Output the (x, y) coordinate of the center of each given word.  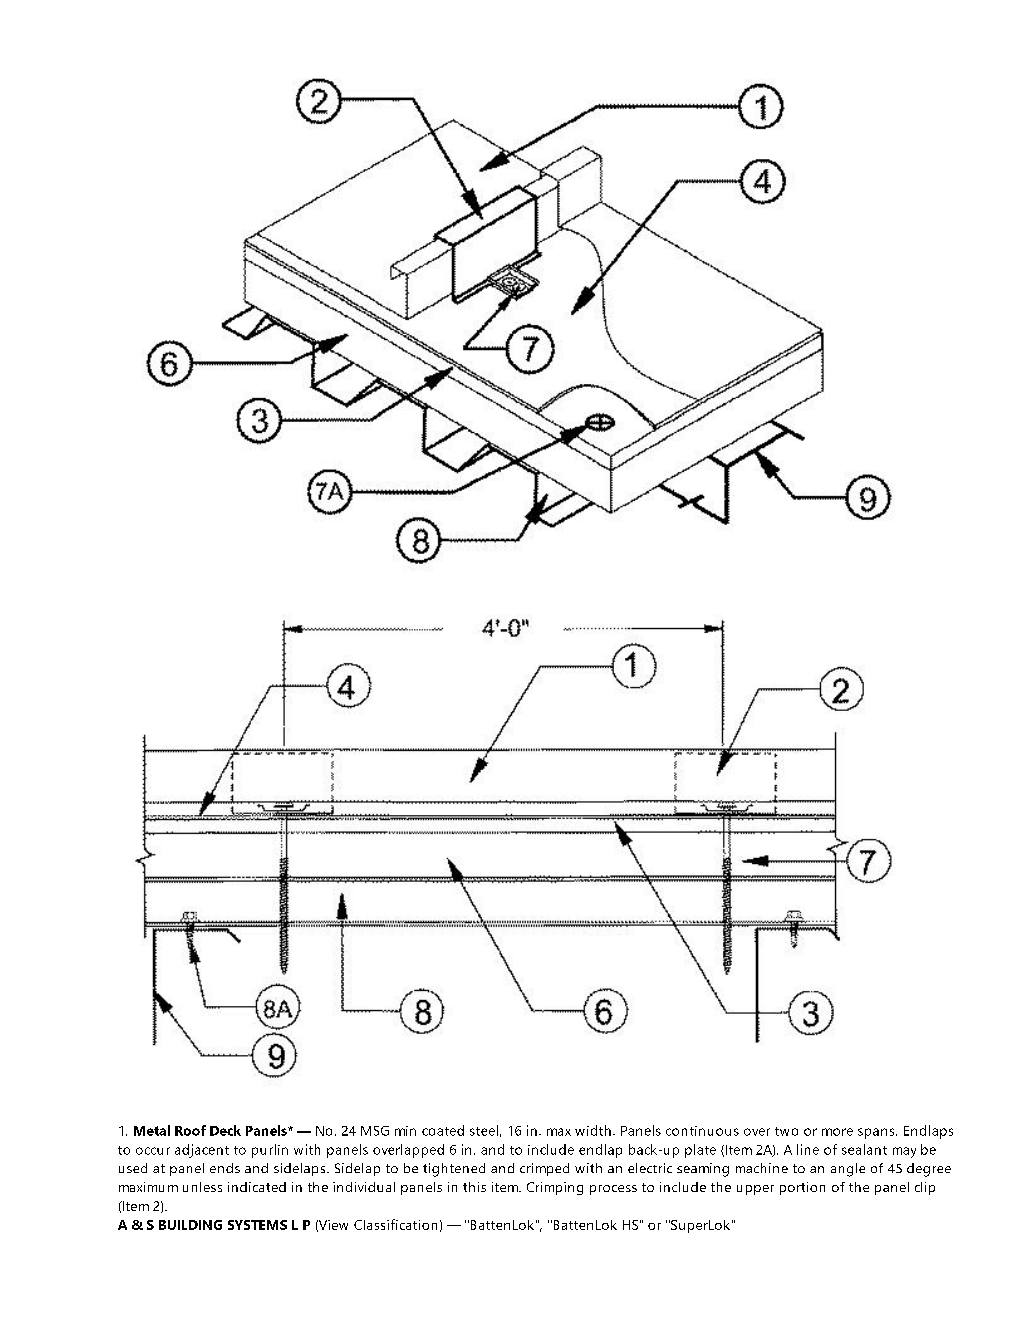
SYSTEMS (257, 1225)
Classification (395, 1224)
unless (202, 1187)
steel (484, 1130)
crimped (544, 1169)
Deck (225, 1130)
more (837, 1132)
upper (755, 1190)
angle (848, 1170)
